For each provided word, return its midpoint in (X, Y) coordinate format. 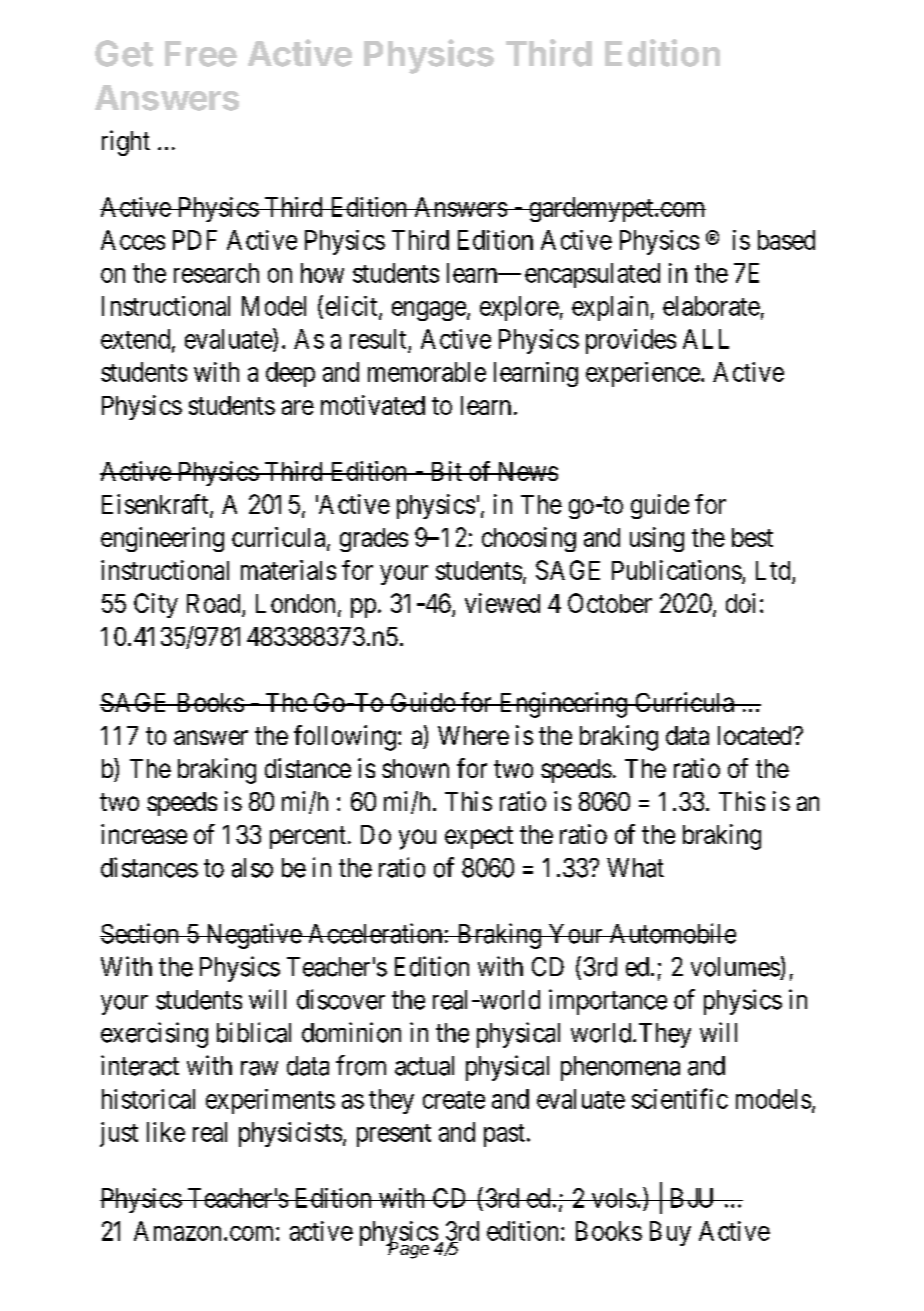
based (786, 240)
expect (479, 837)
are (298, 407)
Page (409, 1249)
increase (144, 834)
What (635, 868)
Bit (446, 471)
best (752, 537)
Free (201, 54)
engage (429, 311)
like (166, 1132)
